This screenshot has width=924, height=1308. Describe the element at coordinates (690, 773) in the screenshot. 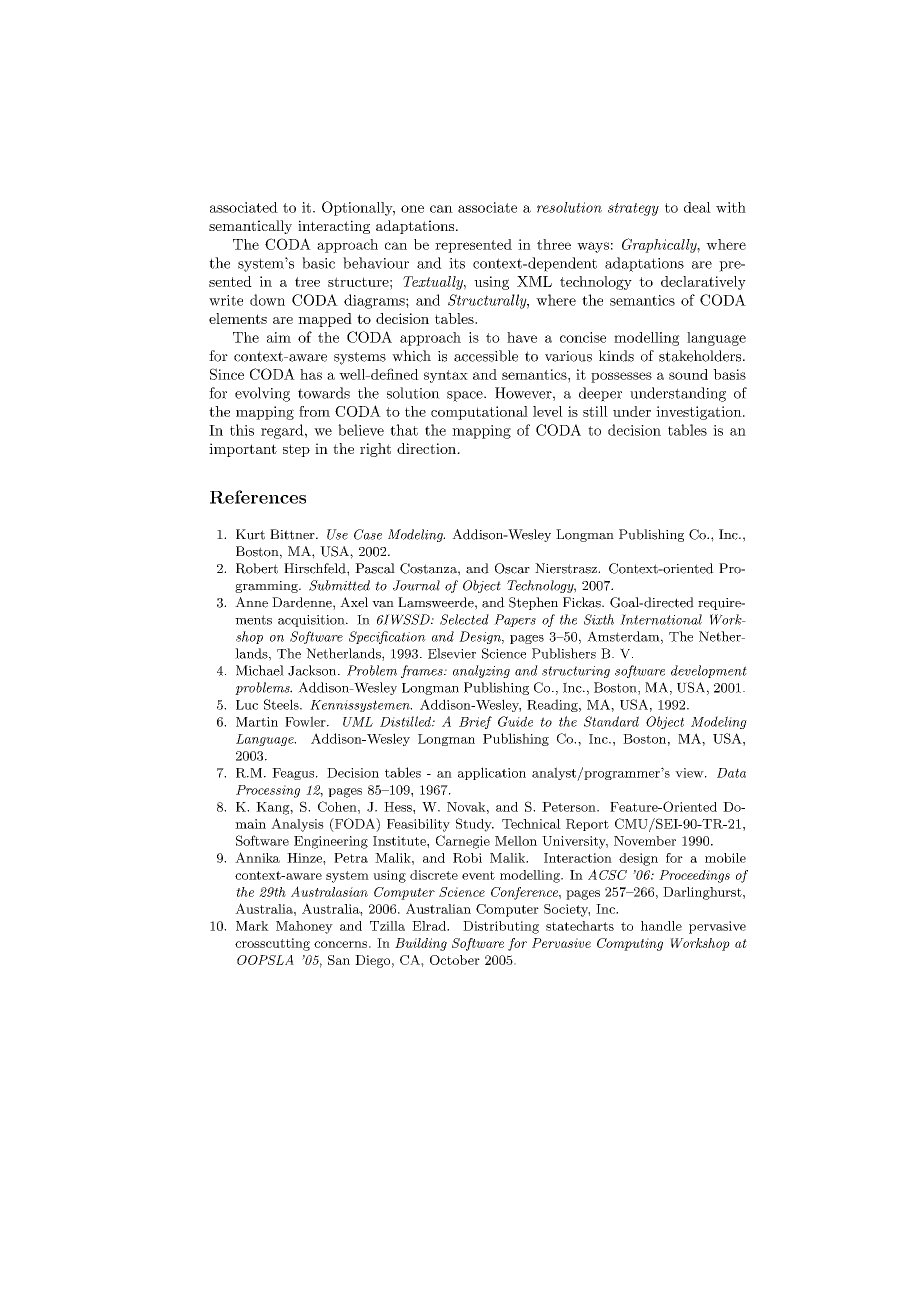

I see `view` at that location.
